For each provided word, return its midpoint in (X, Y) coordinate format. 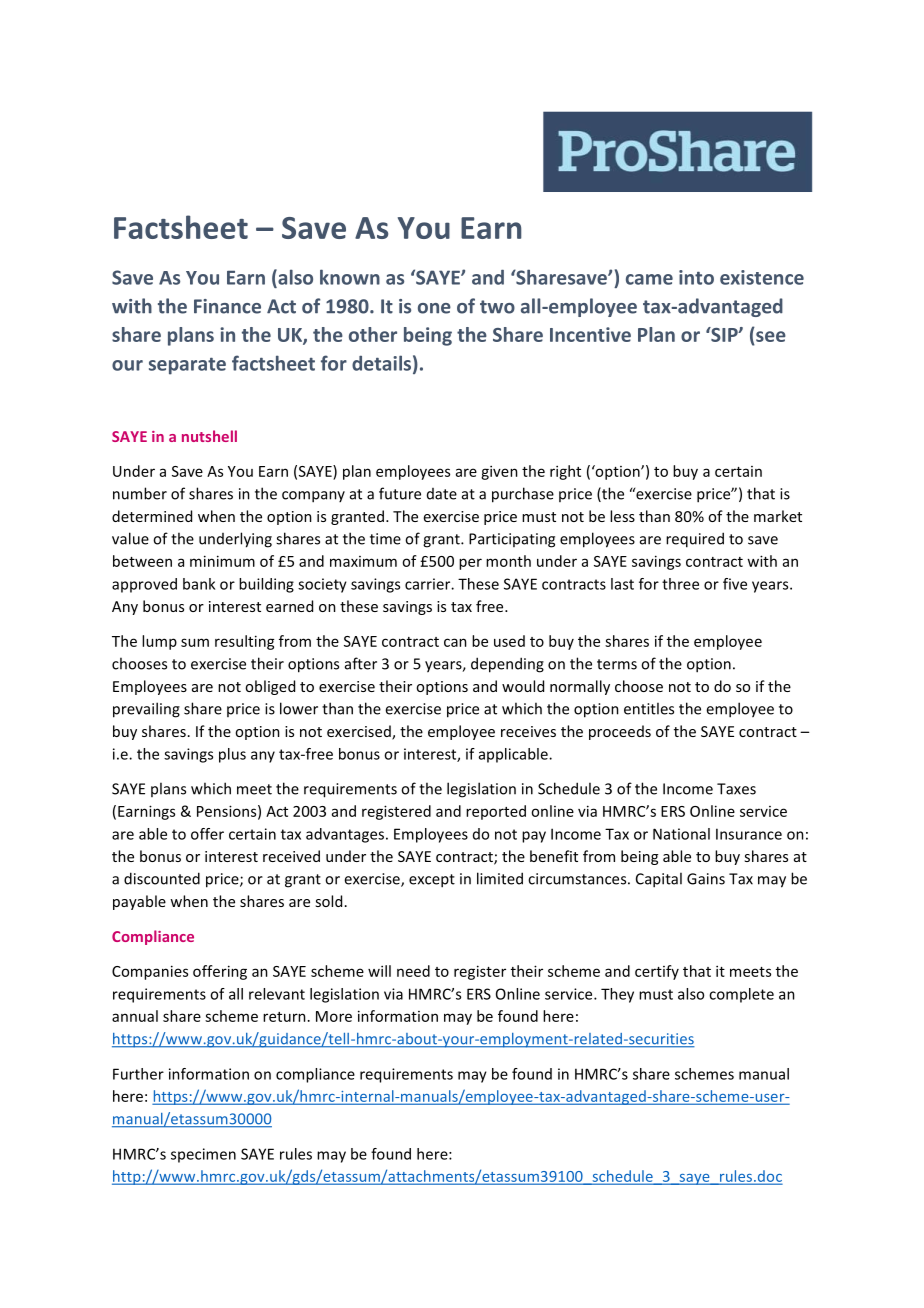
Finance (227, 306)
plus (232, 755)
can (455, 642)
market (778, 516)
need (413, 971)
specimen (203, 1155)
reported (496, 812)
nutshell (209, 436)
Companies (150, 972)
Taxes (736, 789)
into (696, 277)
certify (657, 972)
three (680, 584)
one (434, 308)
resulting (245, 642)
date (442, 494)
